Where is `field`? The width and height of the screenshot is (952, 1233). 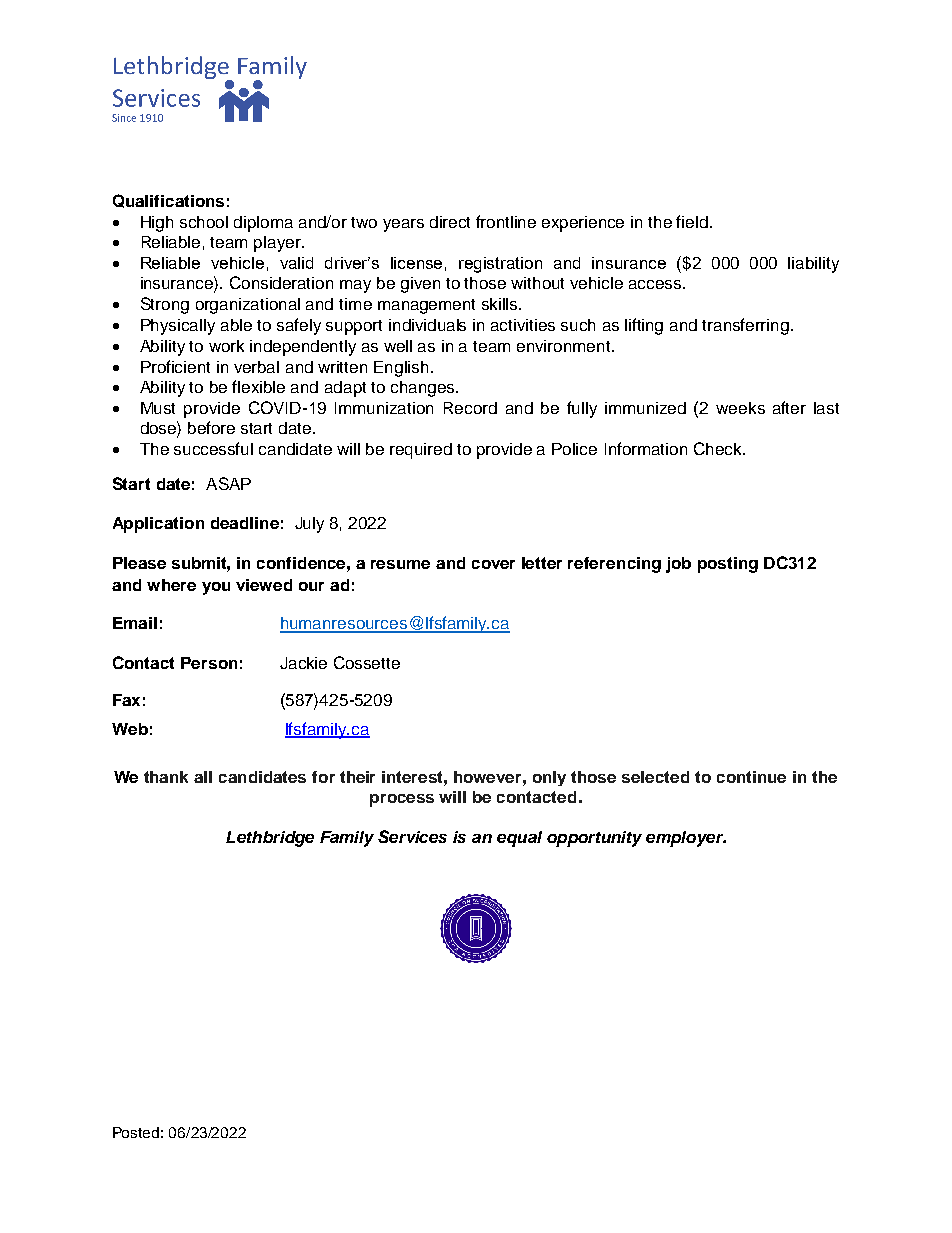
field is located at coordinates (692, 221).
